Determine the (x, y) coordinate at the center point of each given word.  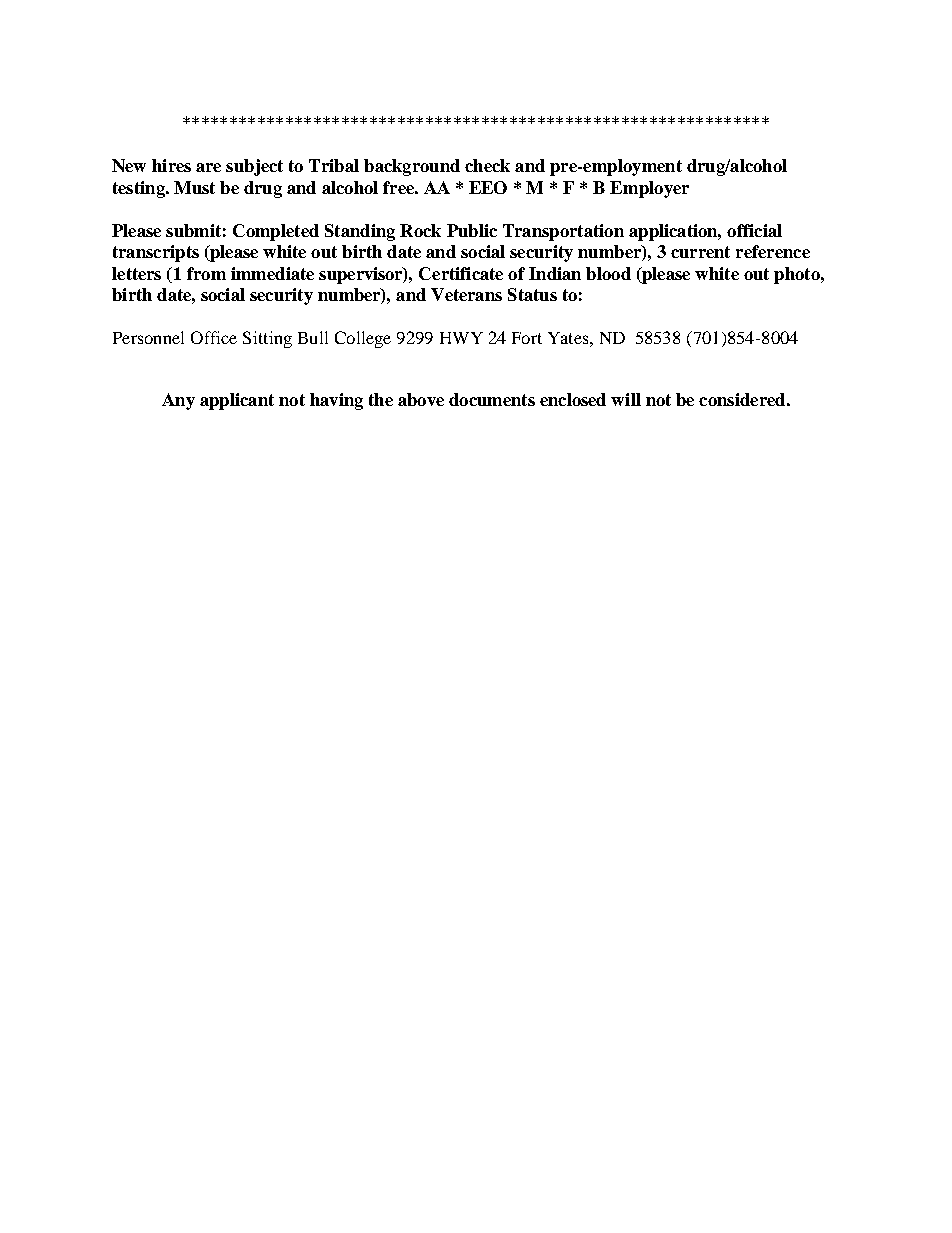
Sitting (267, 339)
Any (178, 401)
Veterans (466, 294)
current (700, 252)
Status (532, 294)
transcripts (156, 253)
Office (214, 337)
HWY (461, 338)
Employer (649, 189)
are (208, 167)
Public (472, 230)
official (754, 230)
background (412, 167)
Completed (276, 232)
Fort (527, 338)
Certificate (461, 273)
